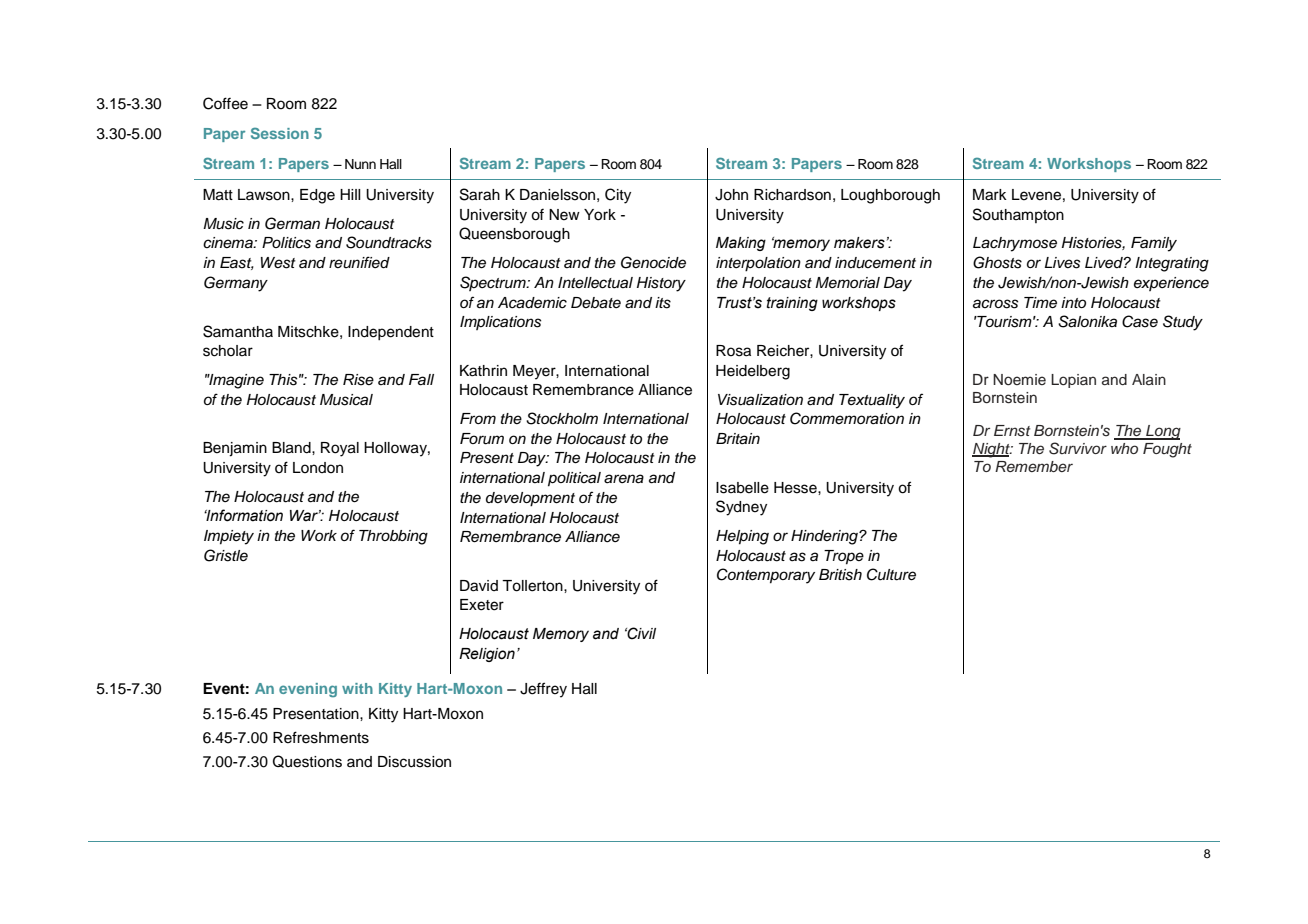  What do you see at coordinates (280, 133) in the image?
I see `Session` at bounding box center [280, 133].
